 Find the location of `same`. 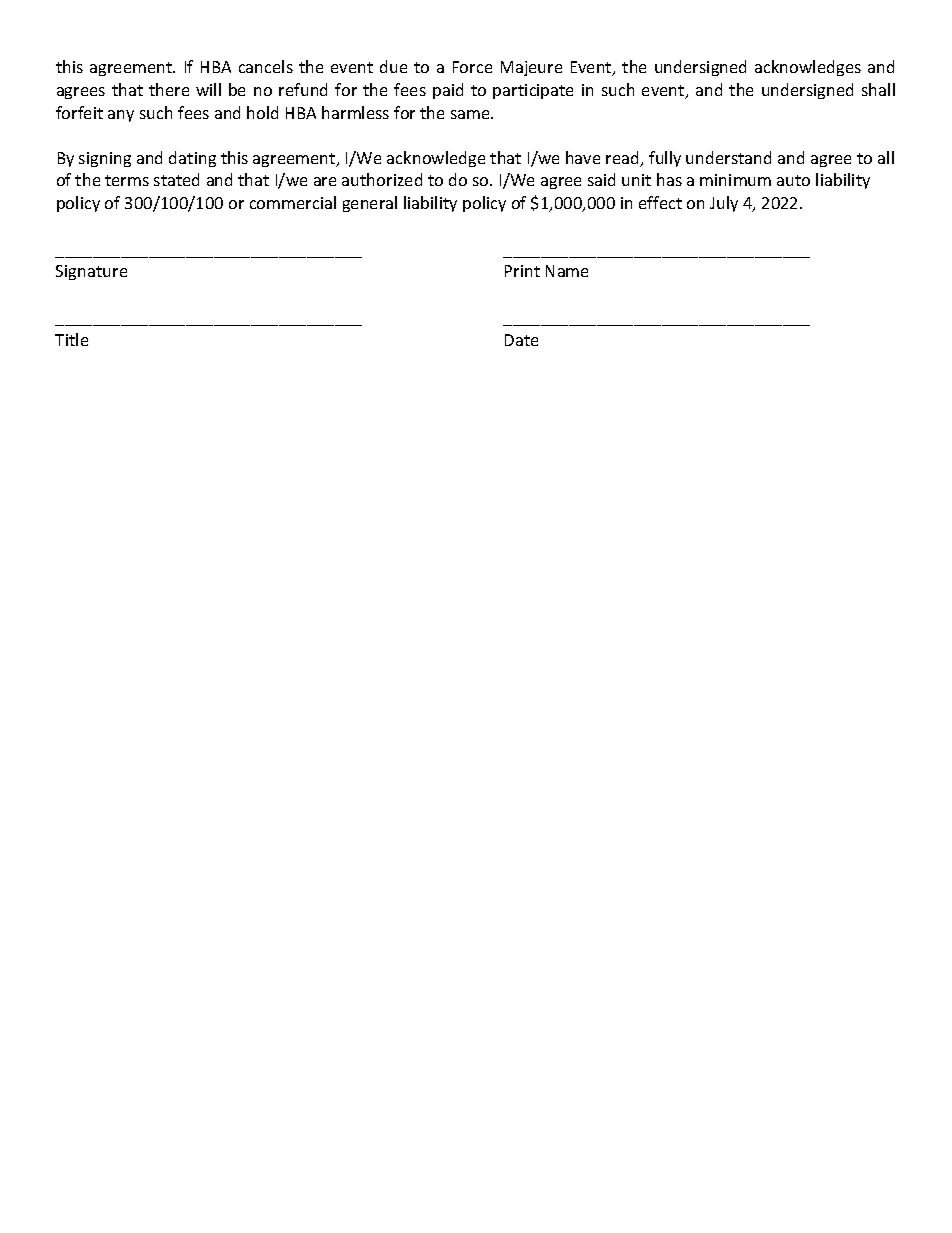

same is located at coordinates (471, 114).
